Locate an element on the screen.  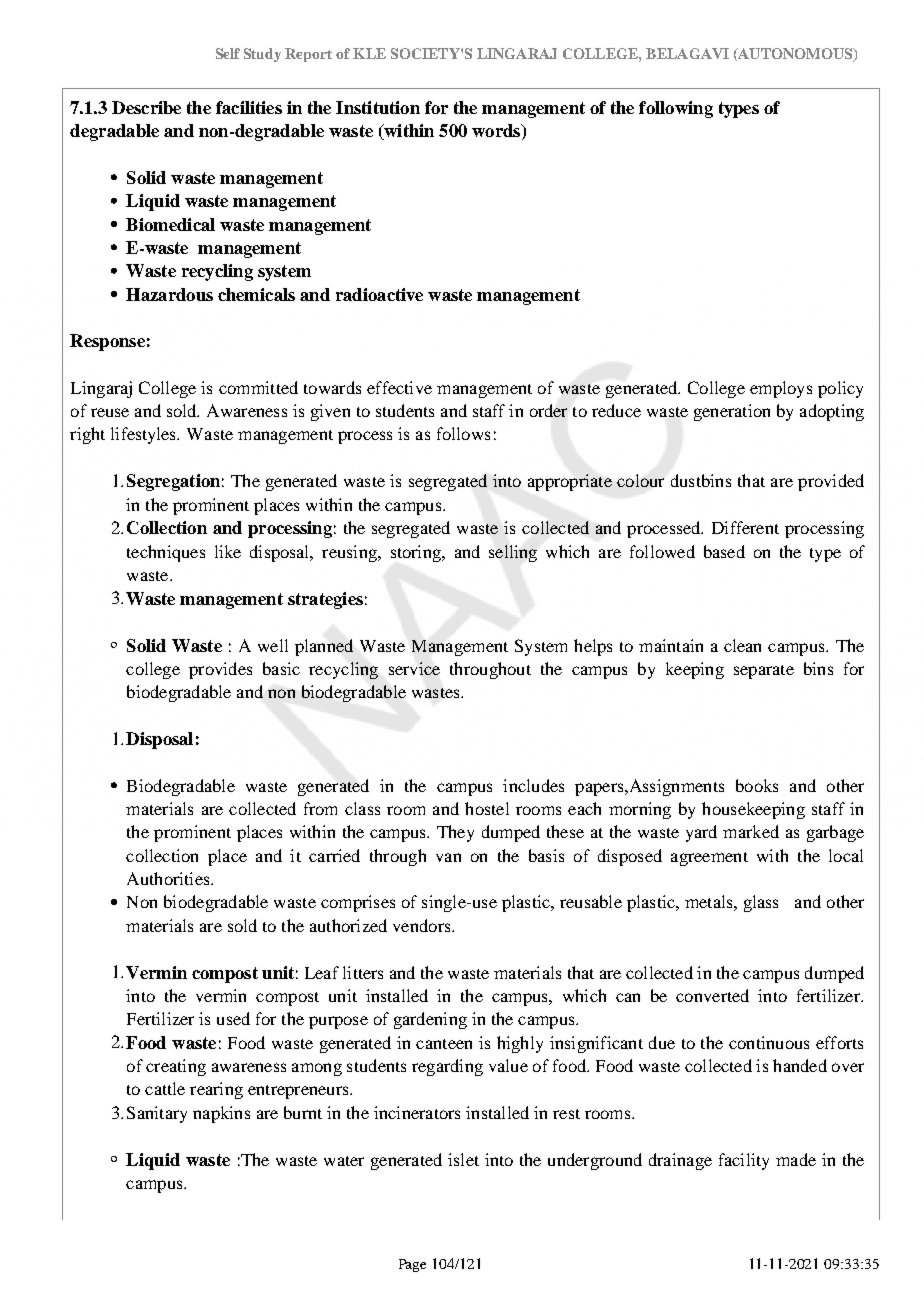
cattle is located at coordinates (165, 1088).
